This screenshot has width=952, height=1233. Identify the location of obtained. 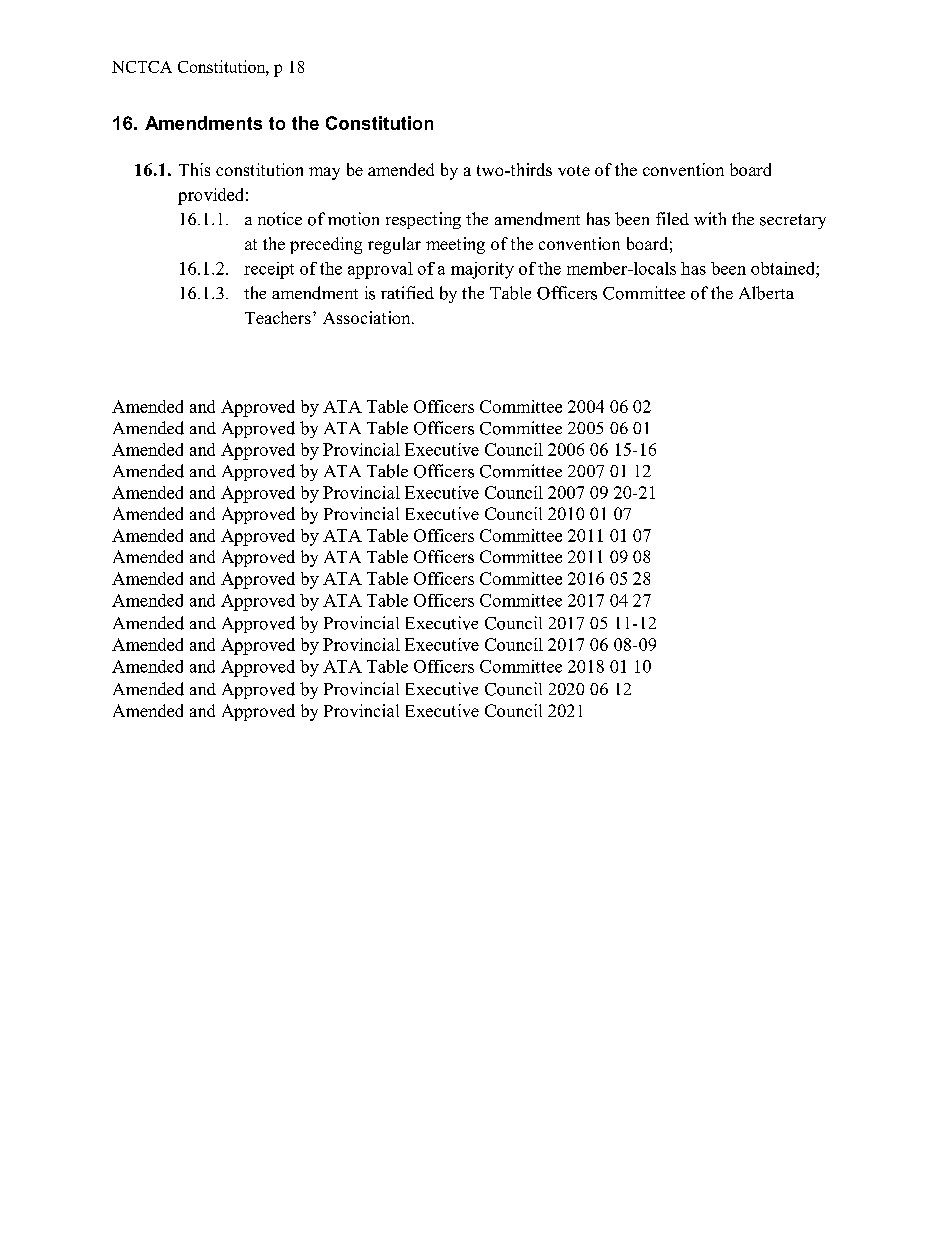
(784, 268).
